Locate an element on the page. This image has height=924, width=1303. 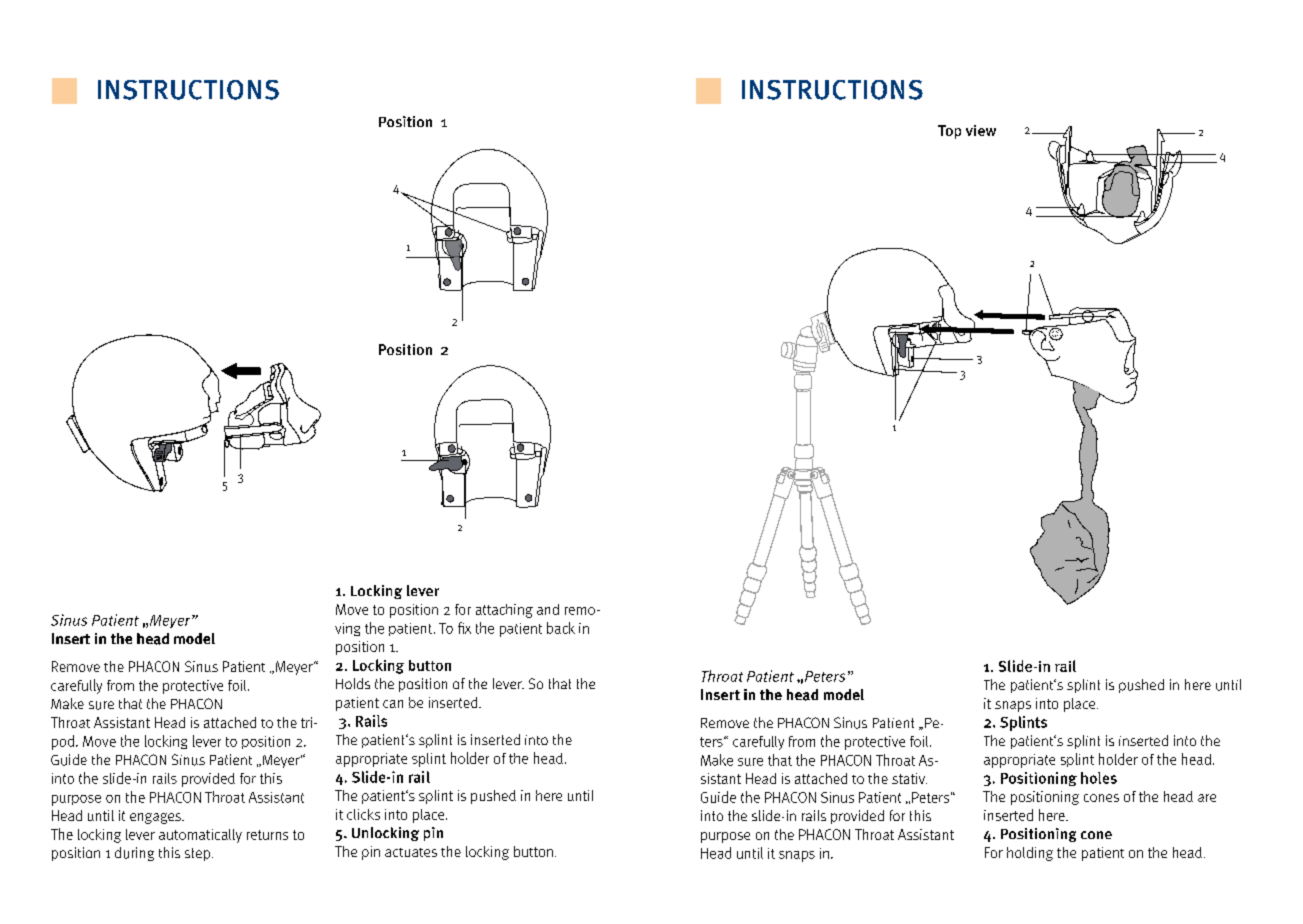
attaching is located at coordinates (504, 611).
